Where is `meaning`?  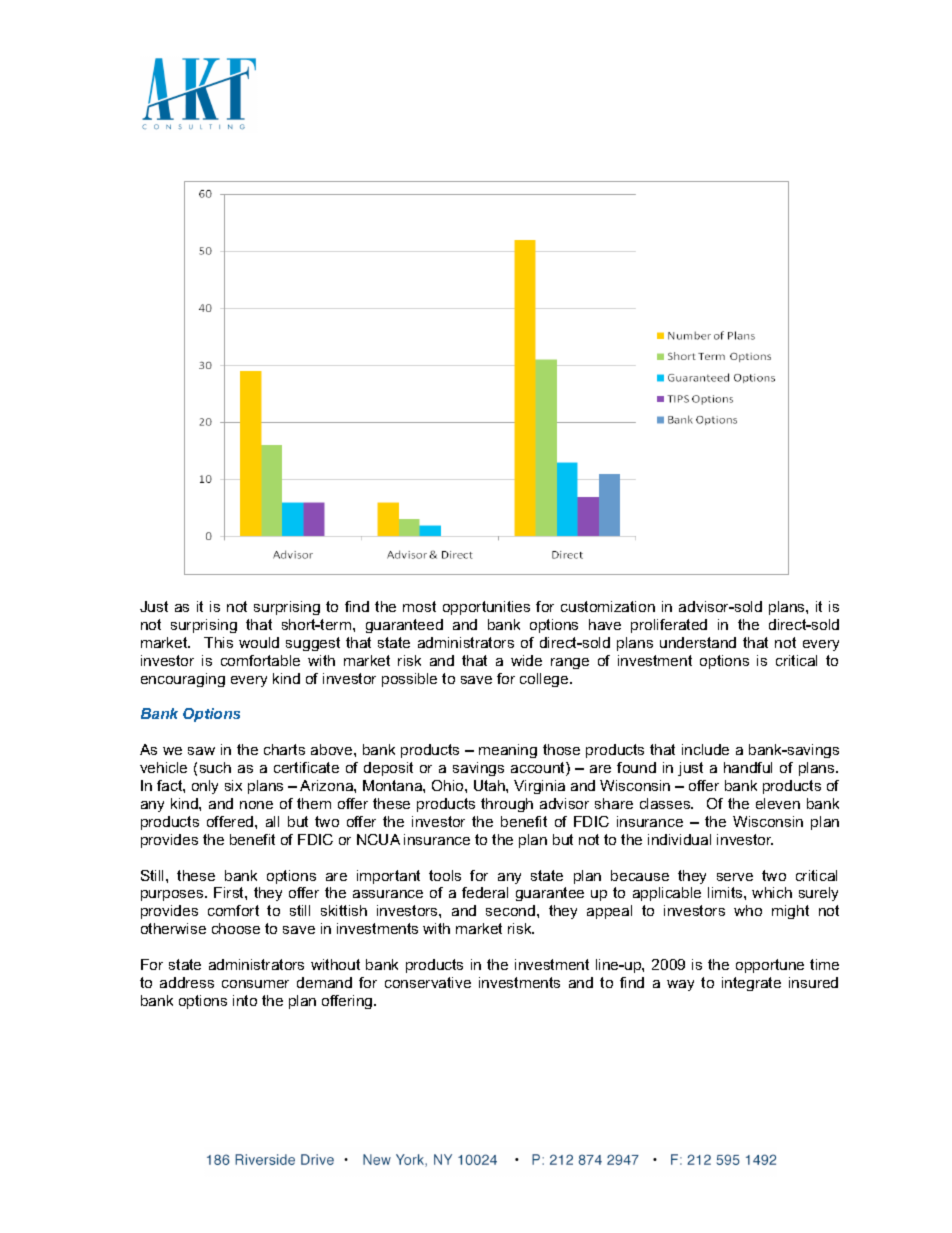
meaning is located at coordinates (508, 751).
